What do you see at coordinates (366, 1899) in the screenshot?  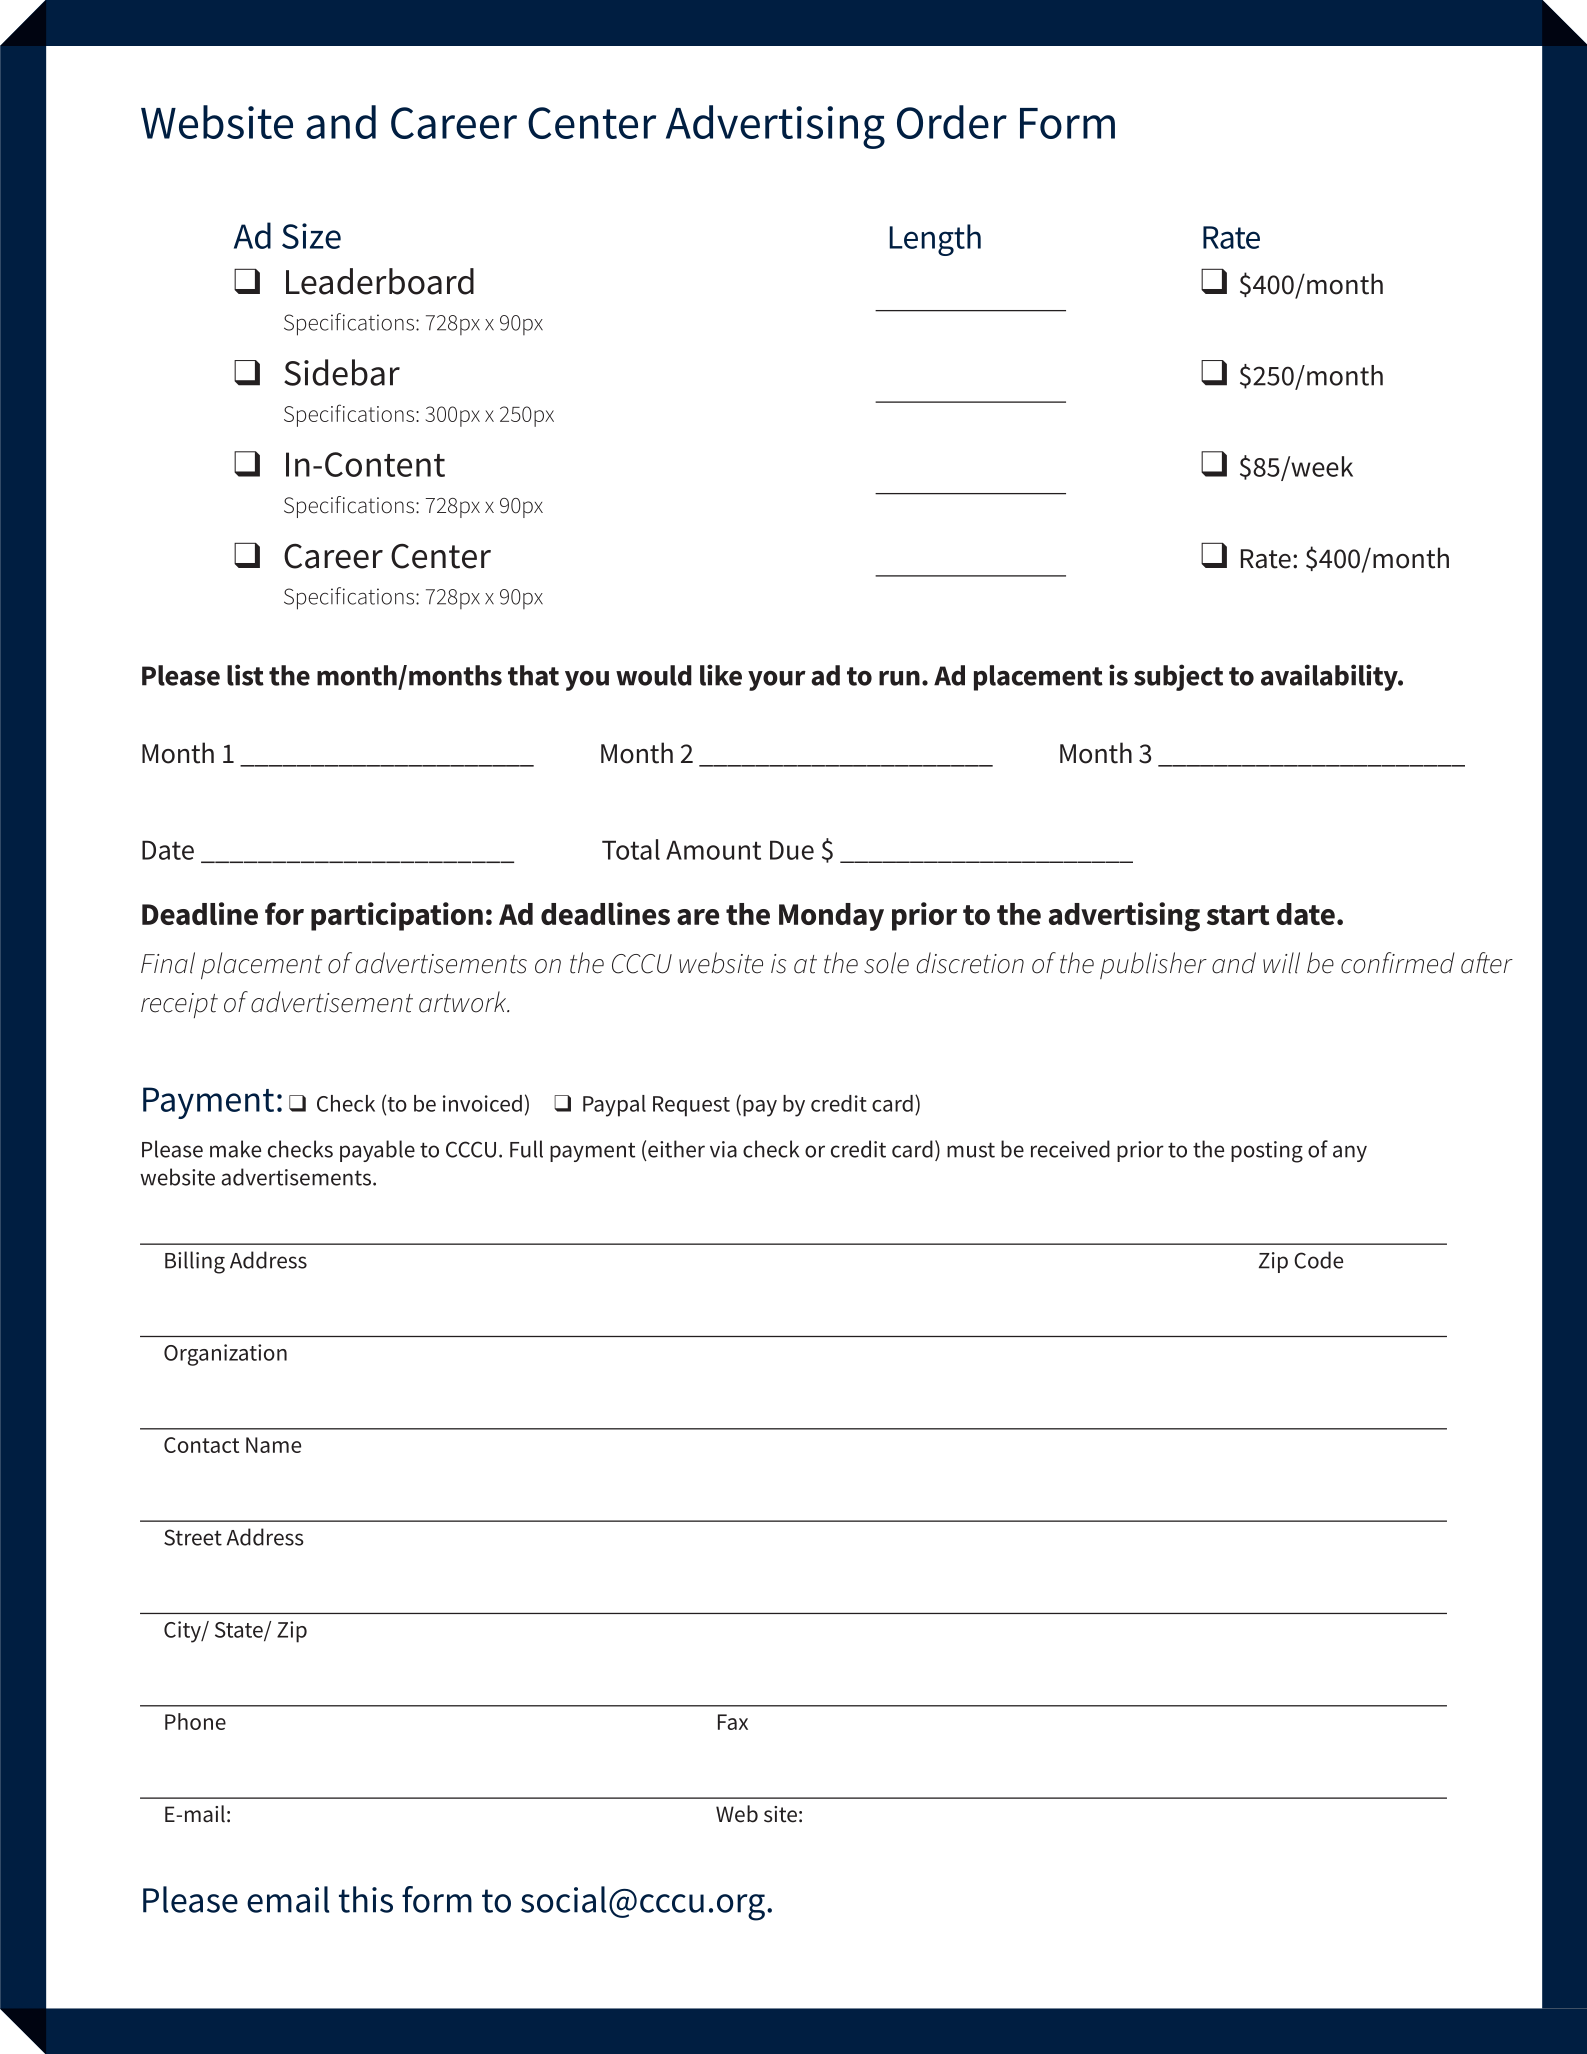 I see `this` at bounding box center [366, 1899].
